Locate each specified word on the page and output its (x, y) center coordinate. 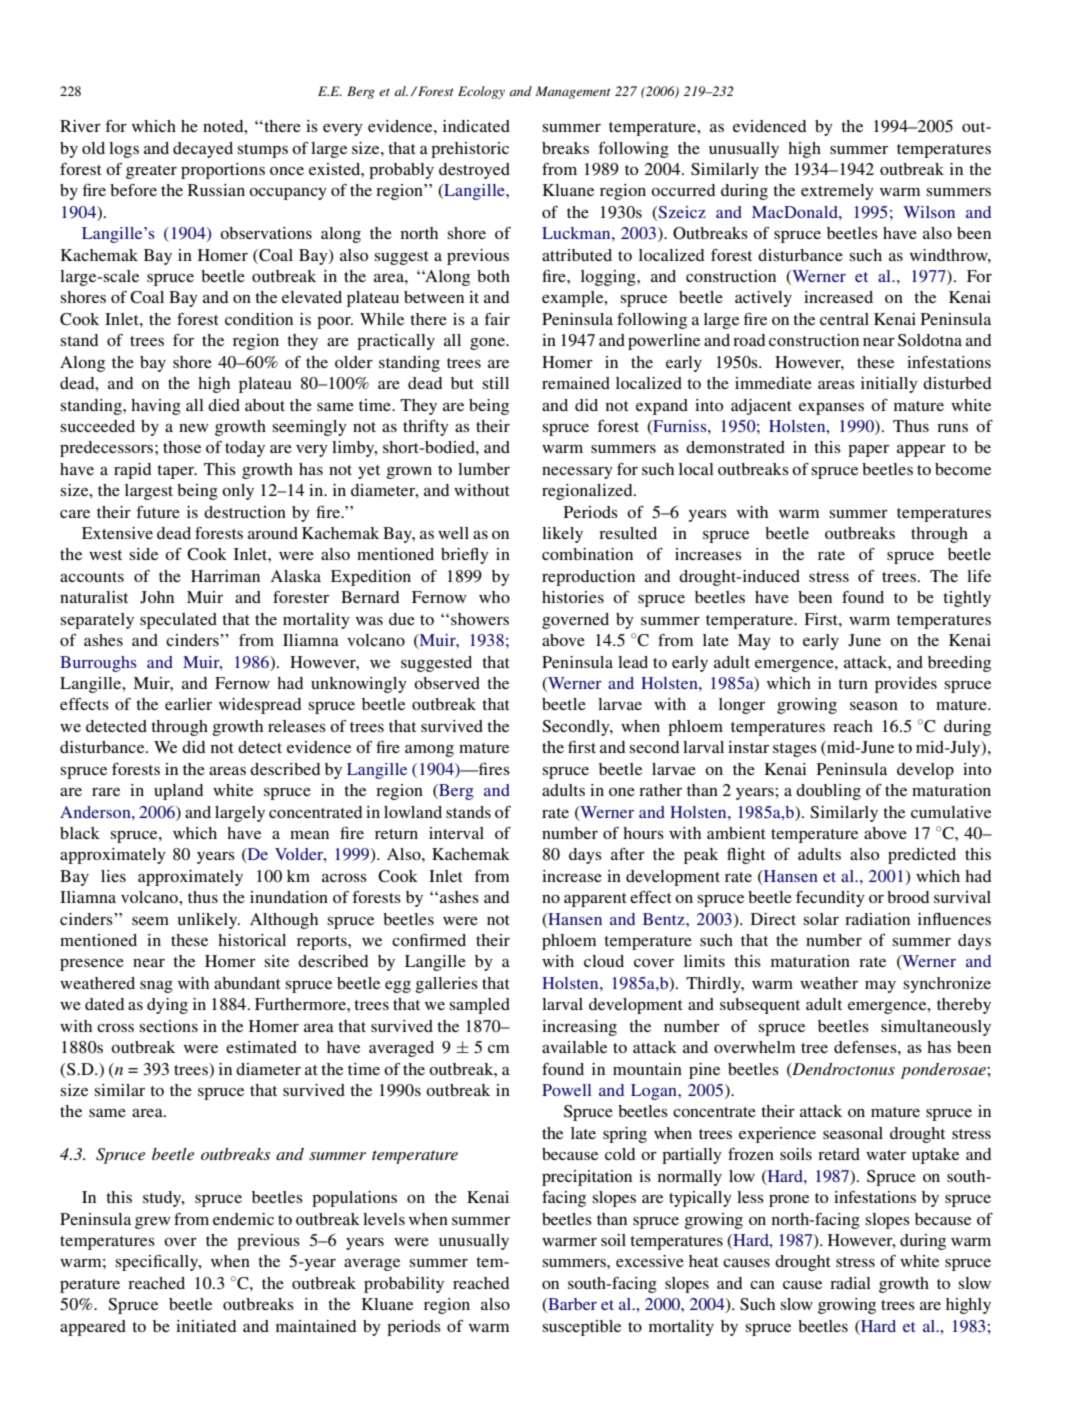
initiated (206, 1326)
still (495, 383)
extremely (837, 192)
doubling (828, 792)
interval (456, 833)
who (494, 597)
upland (178, 792)
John (157, 597)
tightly (967, 599)
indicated (476, 126)
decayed (203, 150)
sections (168, 1026)
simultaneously (936, 1028)
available (574, 1047)
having (156, 407)
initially (889, 385)
